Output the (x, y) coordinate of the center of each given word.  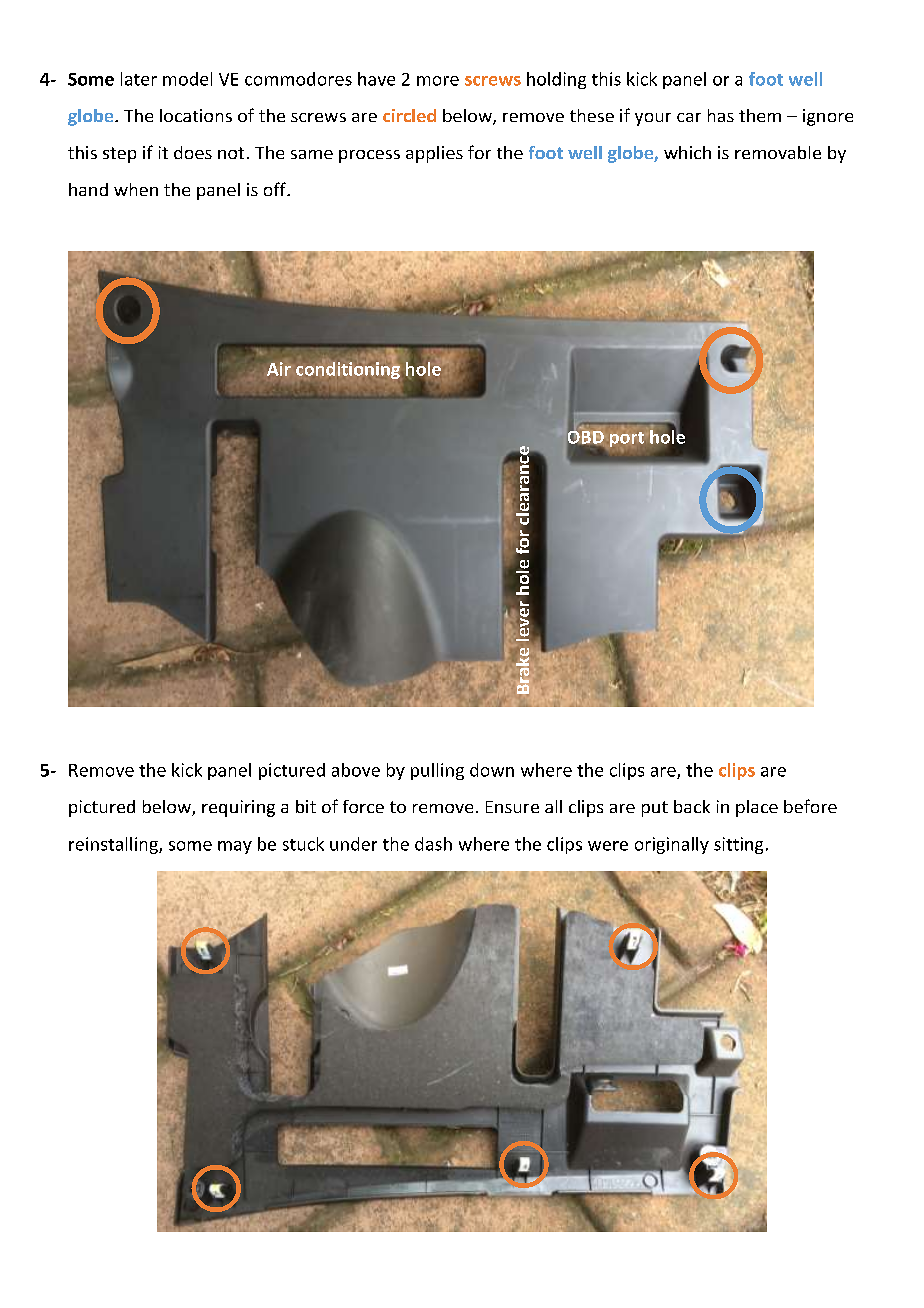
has (721, 115)
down (492, 770)
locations (196, 115)
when (136, 189)
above (356, 770)
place (757, 808)
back (692, 806)
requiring (238, 808)
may (235, 847)
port (627, 439)
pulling (437, 771)
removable (778, 152)
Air (279, 369)
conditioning (348, 369)
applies (434, 154)
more (438, 81)
